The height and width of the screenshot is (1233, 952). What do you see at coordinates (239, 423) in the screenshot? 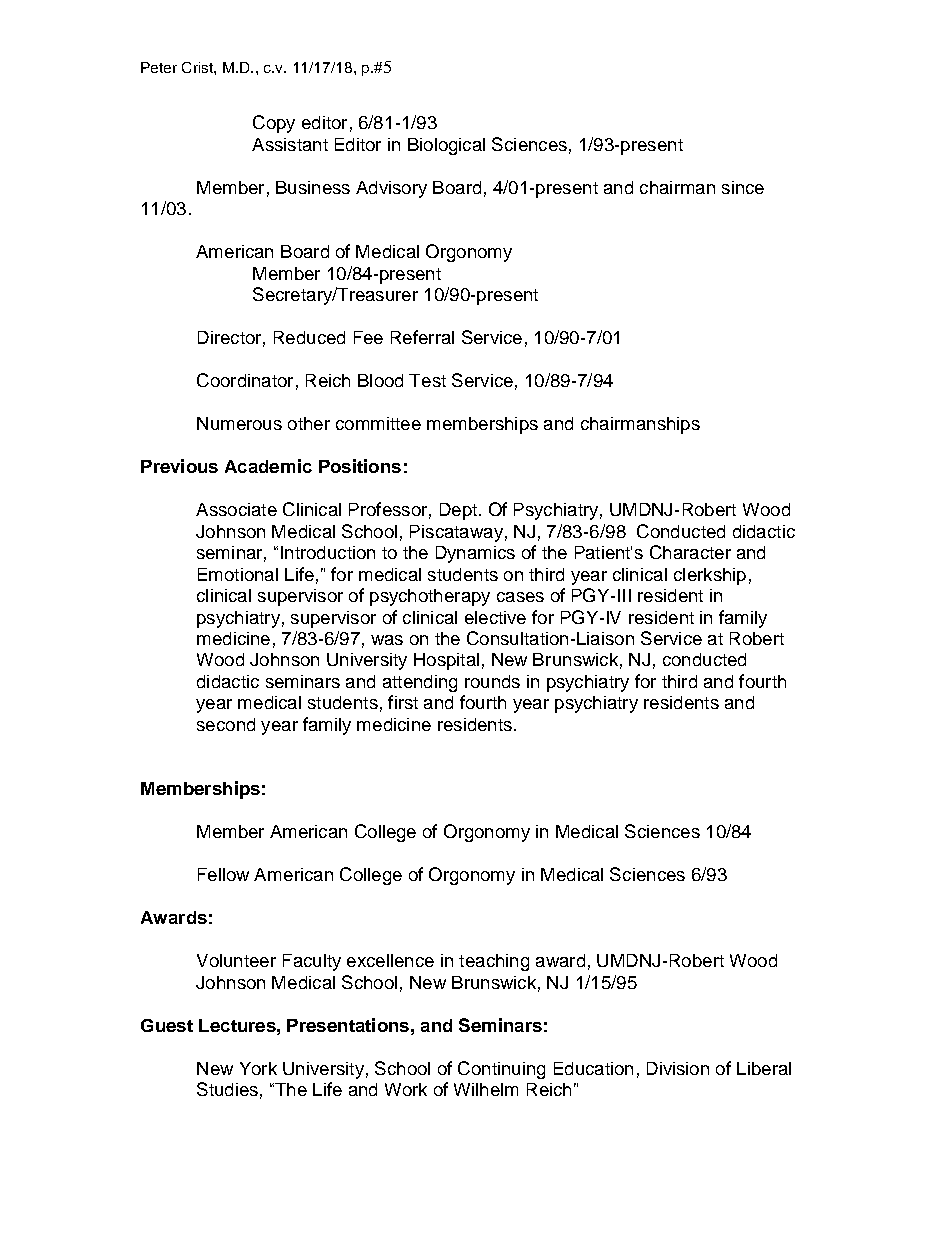
I see `Numerous` at bounding box center [239, 423].
